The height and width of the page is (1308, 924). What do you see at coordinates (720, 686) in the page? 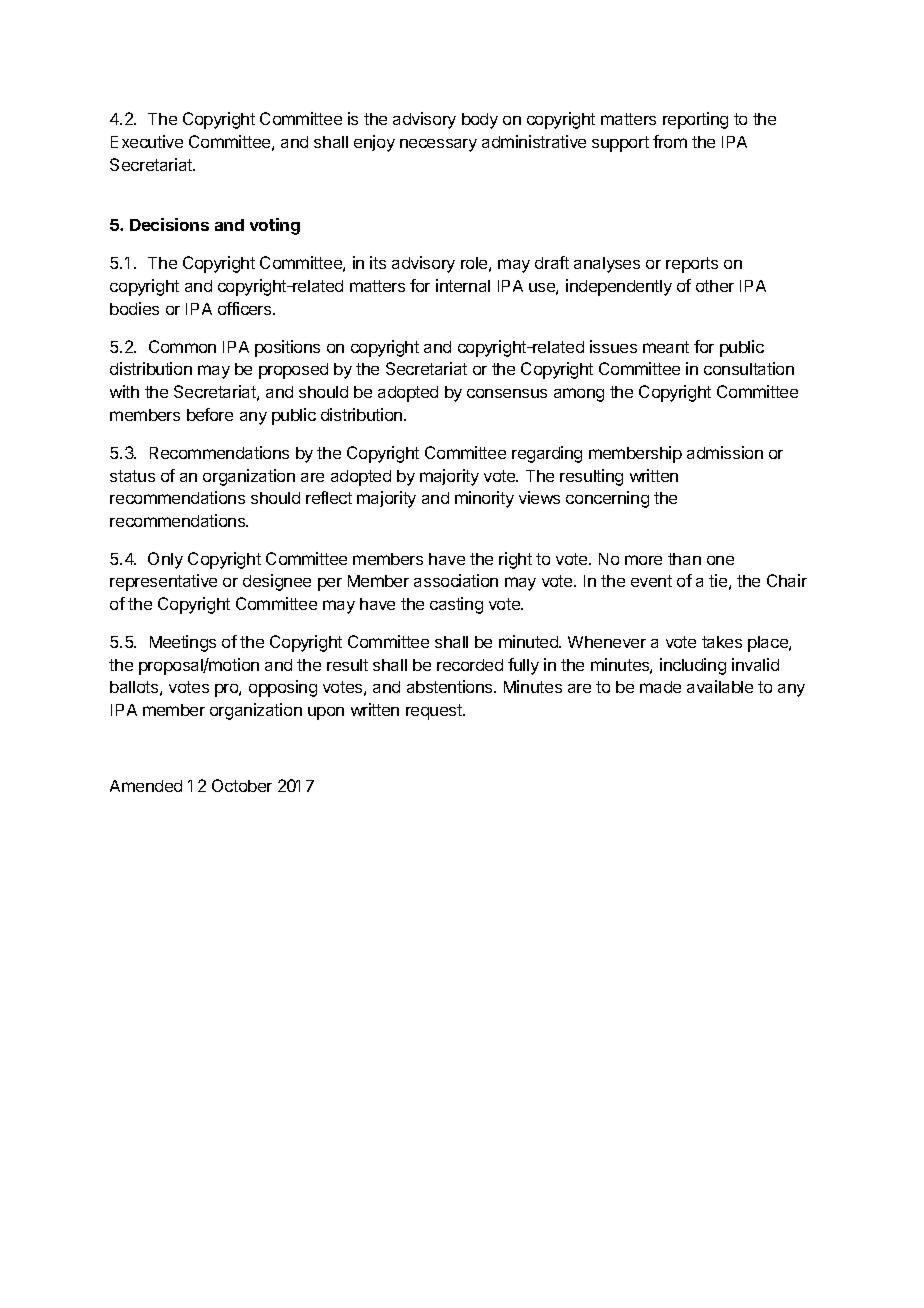
I see `available` at bounding box center [720, 686].
